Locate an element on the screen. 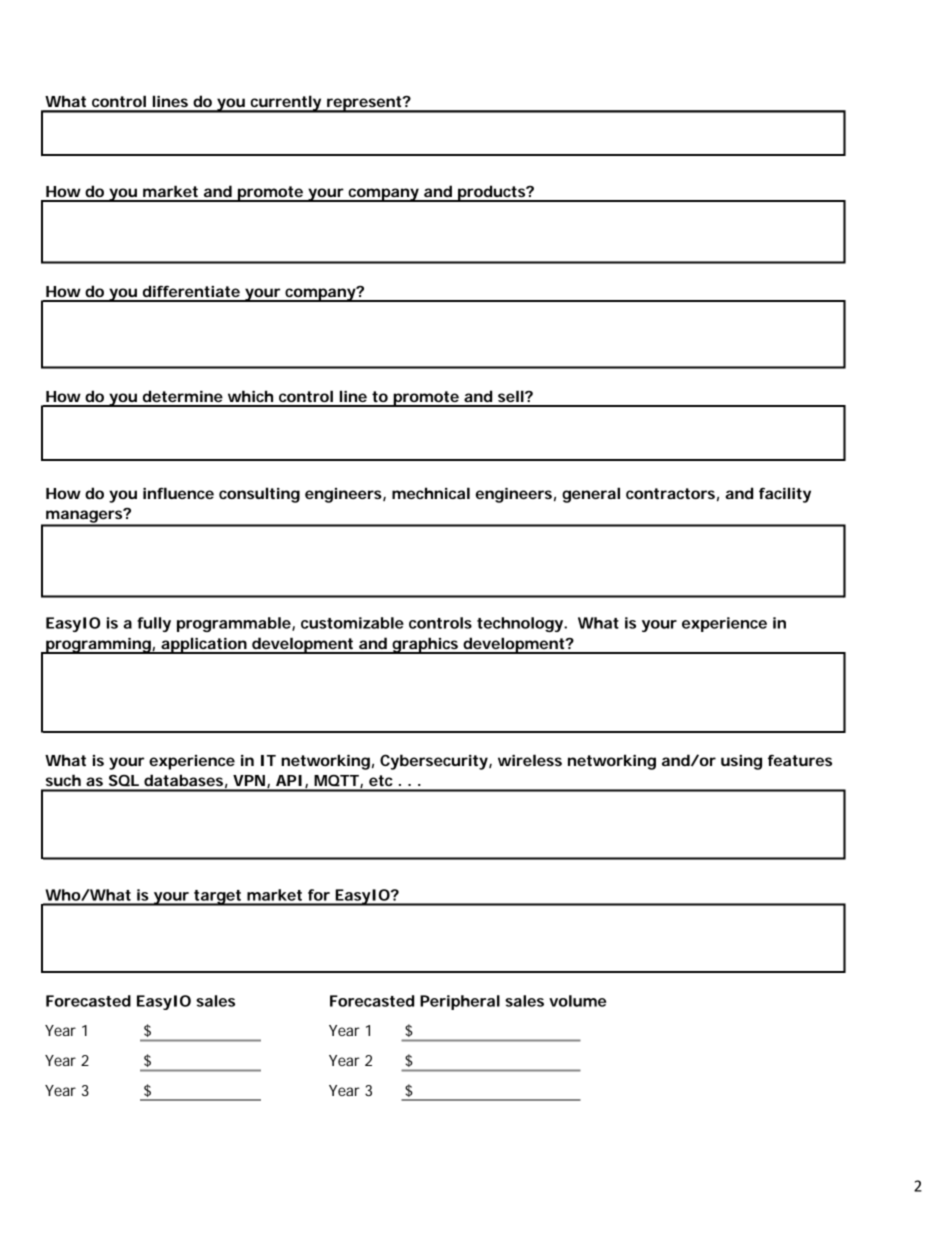  currently is located at coordinates (287, 104).
